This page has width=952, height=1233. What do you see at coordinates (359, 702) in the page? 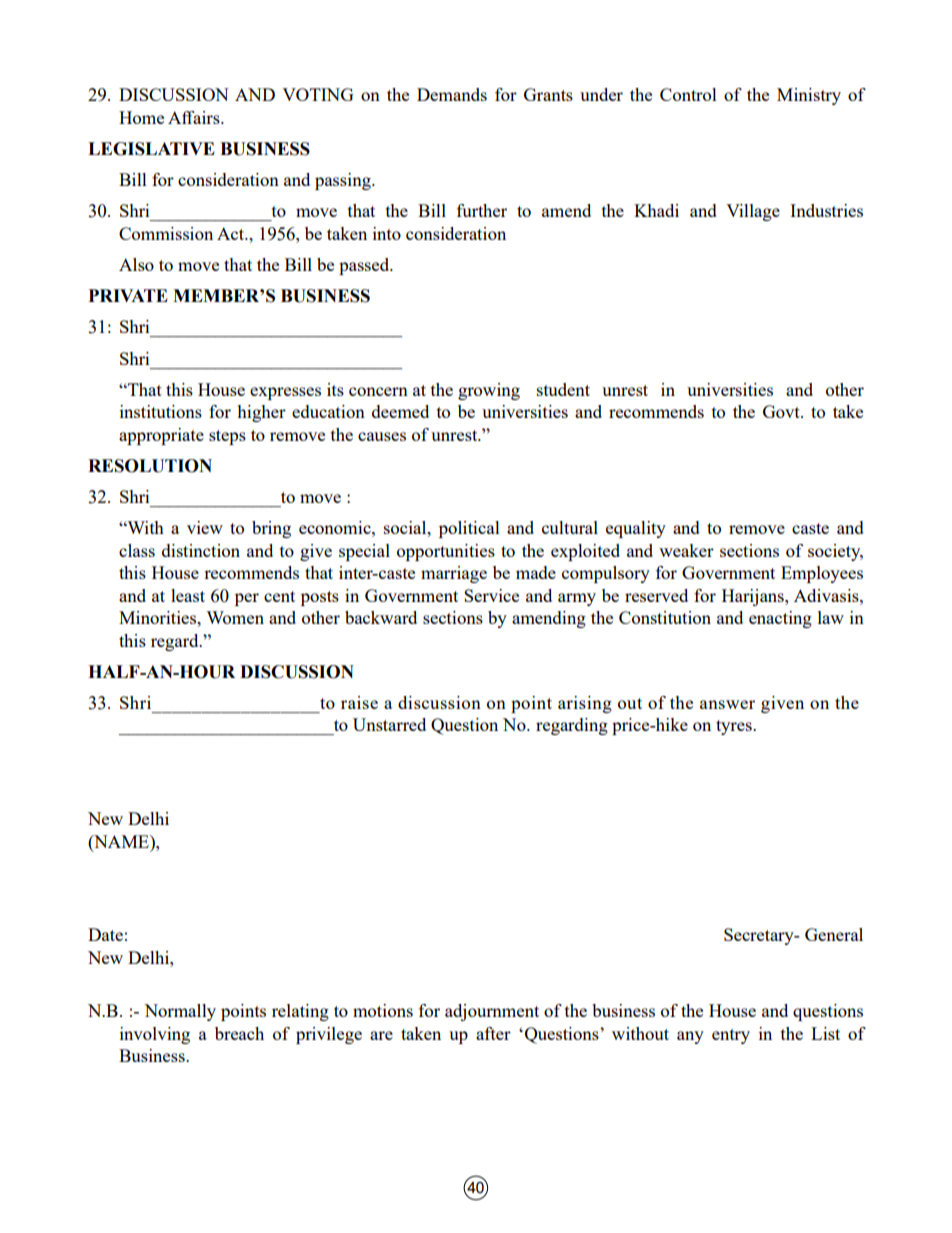
I see `raise` at bounding box center [359, 702].
